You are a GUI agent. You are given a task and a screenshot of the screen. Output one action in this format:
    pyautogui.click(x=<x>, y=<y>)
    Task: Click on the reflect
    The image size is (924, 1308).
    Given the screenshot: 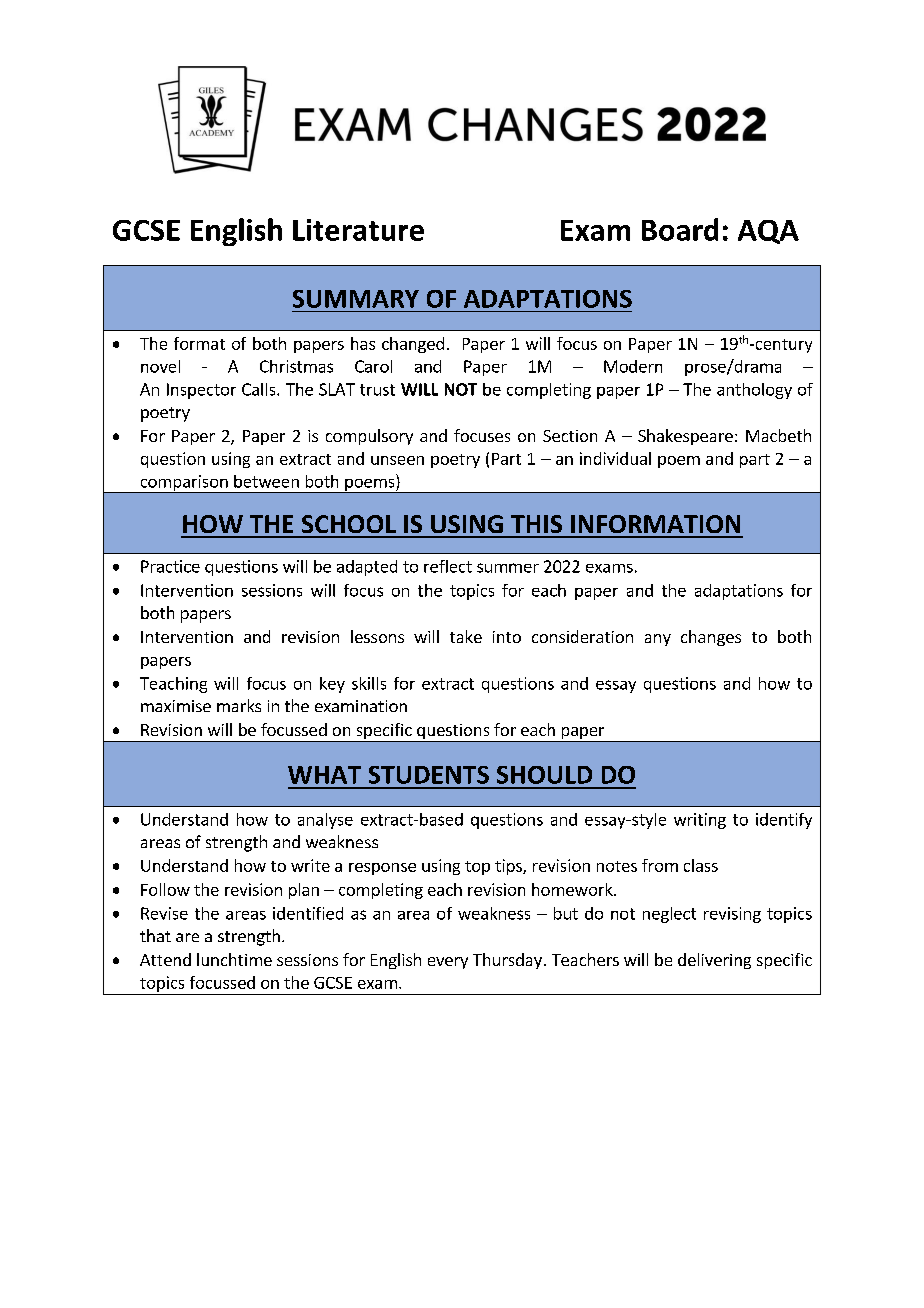 What is the action you would take?
    pyautogui.click(x=448, y=566)
